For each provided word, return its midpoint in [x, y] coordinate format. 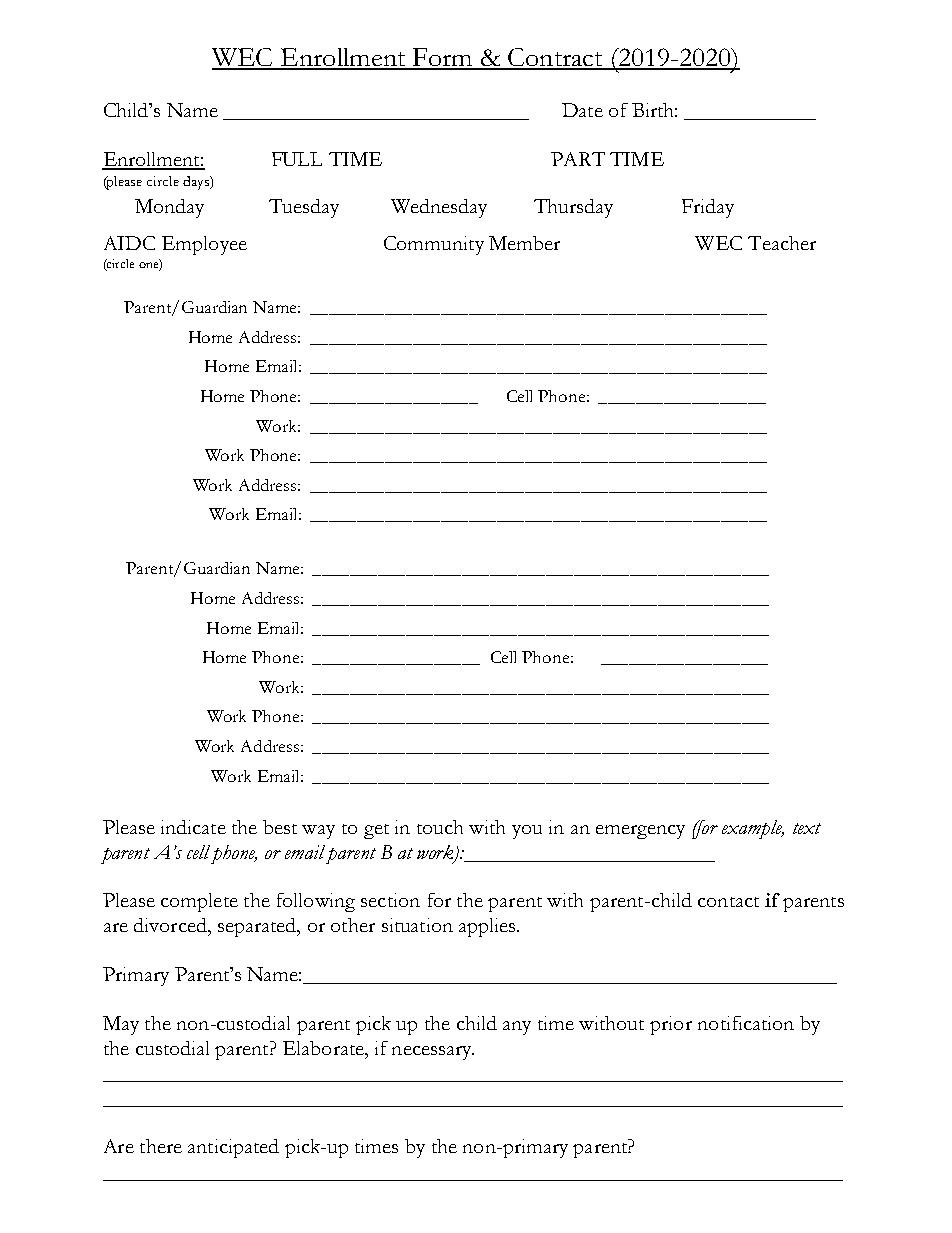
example [753, 829]
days [197, 183]
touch [440, 827]
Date [582, 110]
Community [434, 245]
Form [442, 58]
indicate [193, 827]
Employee [204, 245]
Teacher [782, 243]
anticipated [233, 1148]
